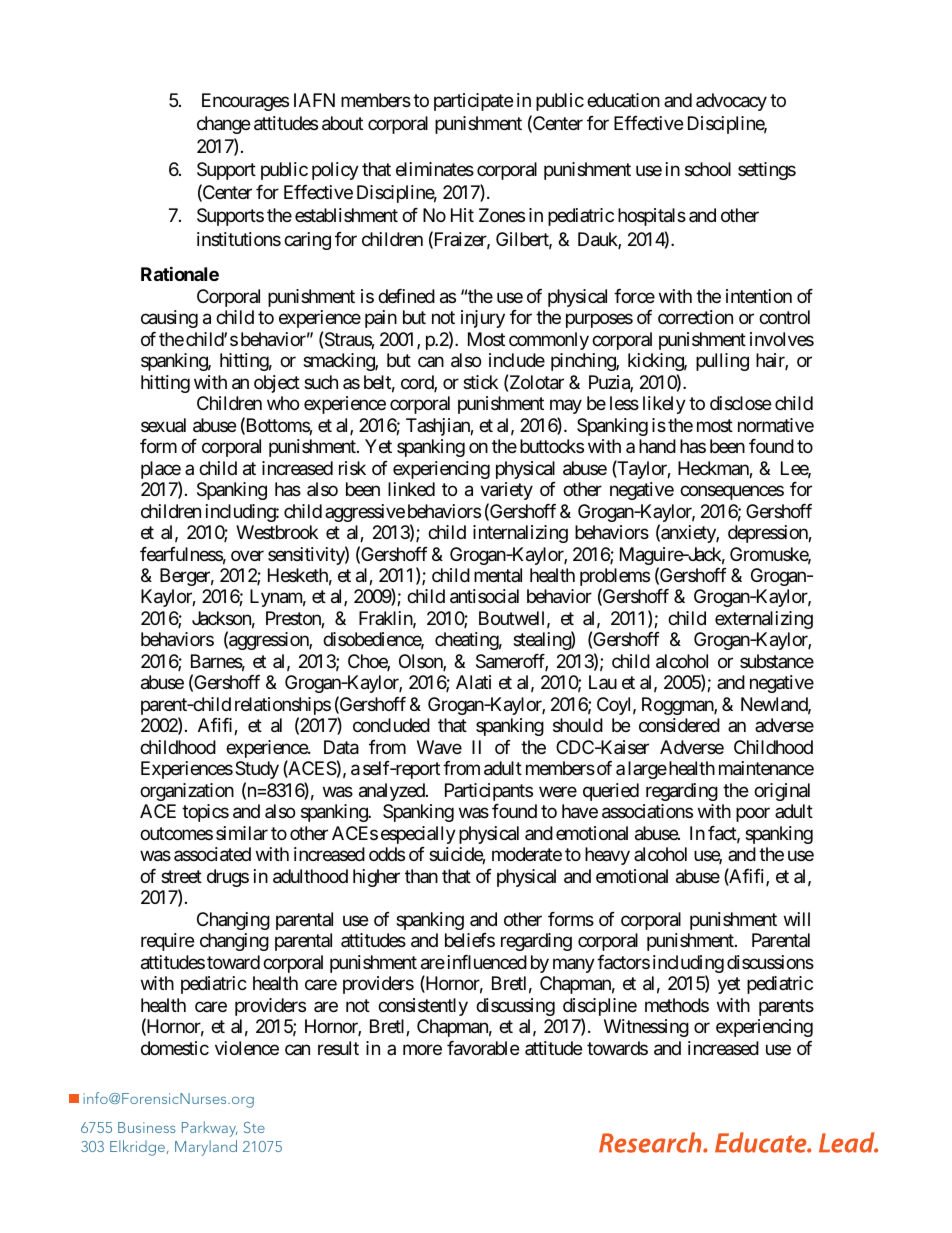 This document has height=1233, width=952. Describe the element at coordinates (418, 835) in the document. I see `especially` at that location.
